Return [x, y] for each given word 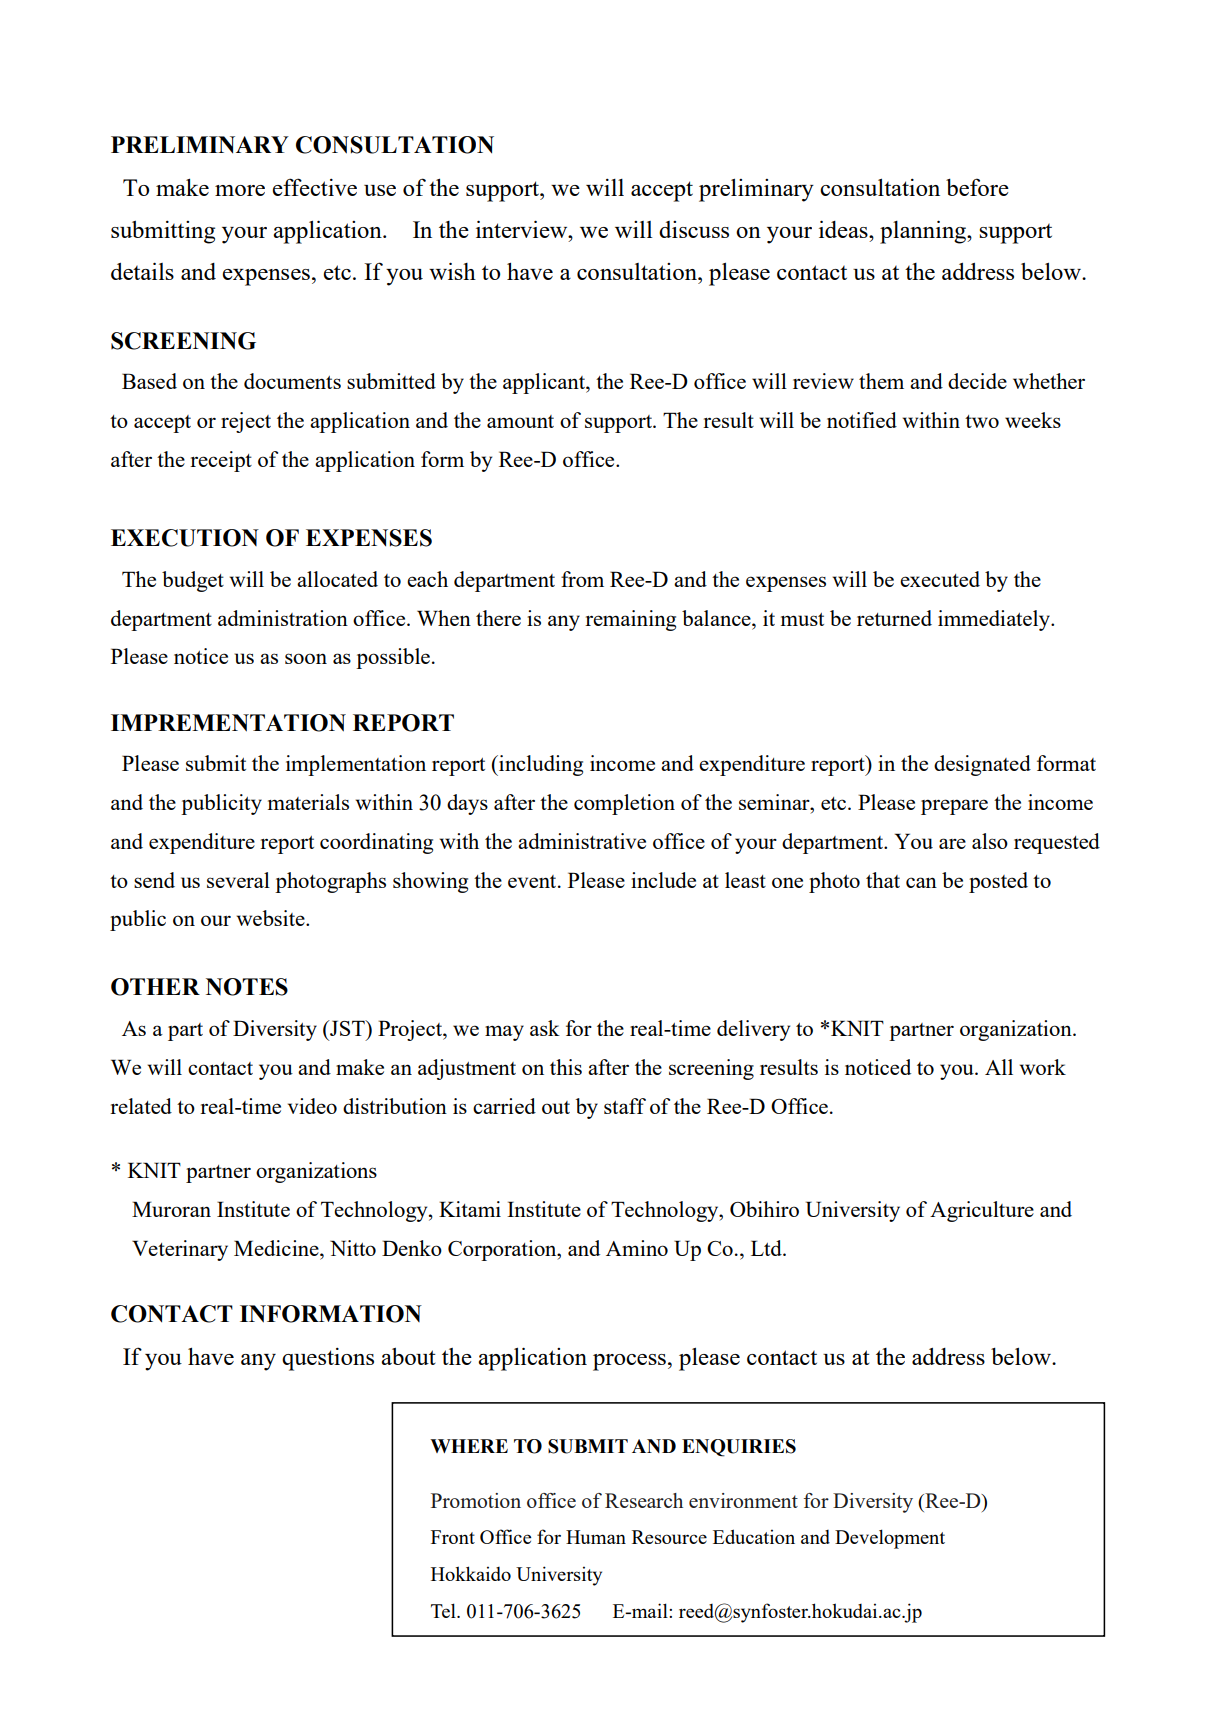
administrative [582, 841]
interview [523, 229]
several [238, 880]
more [240, 190]
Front [453, 1537]
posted [998, 882]
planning [924, 232]
